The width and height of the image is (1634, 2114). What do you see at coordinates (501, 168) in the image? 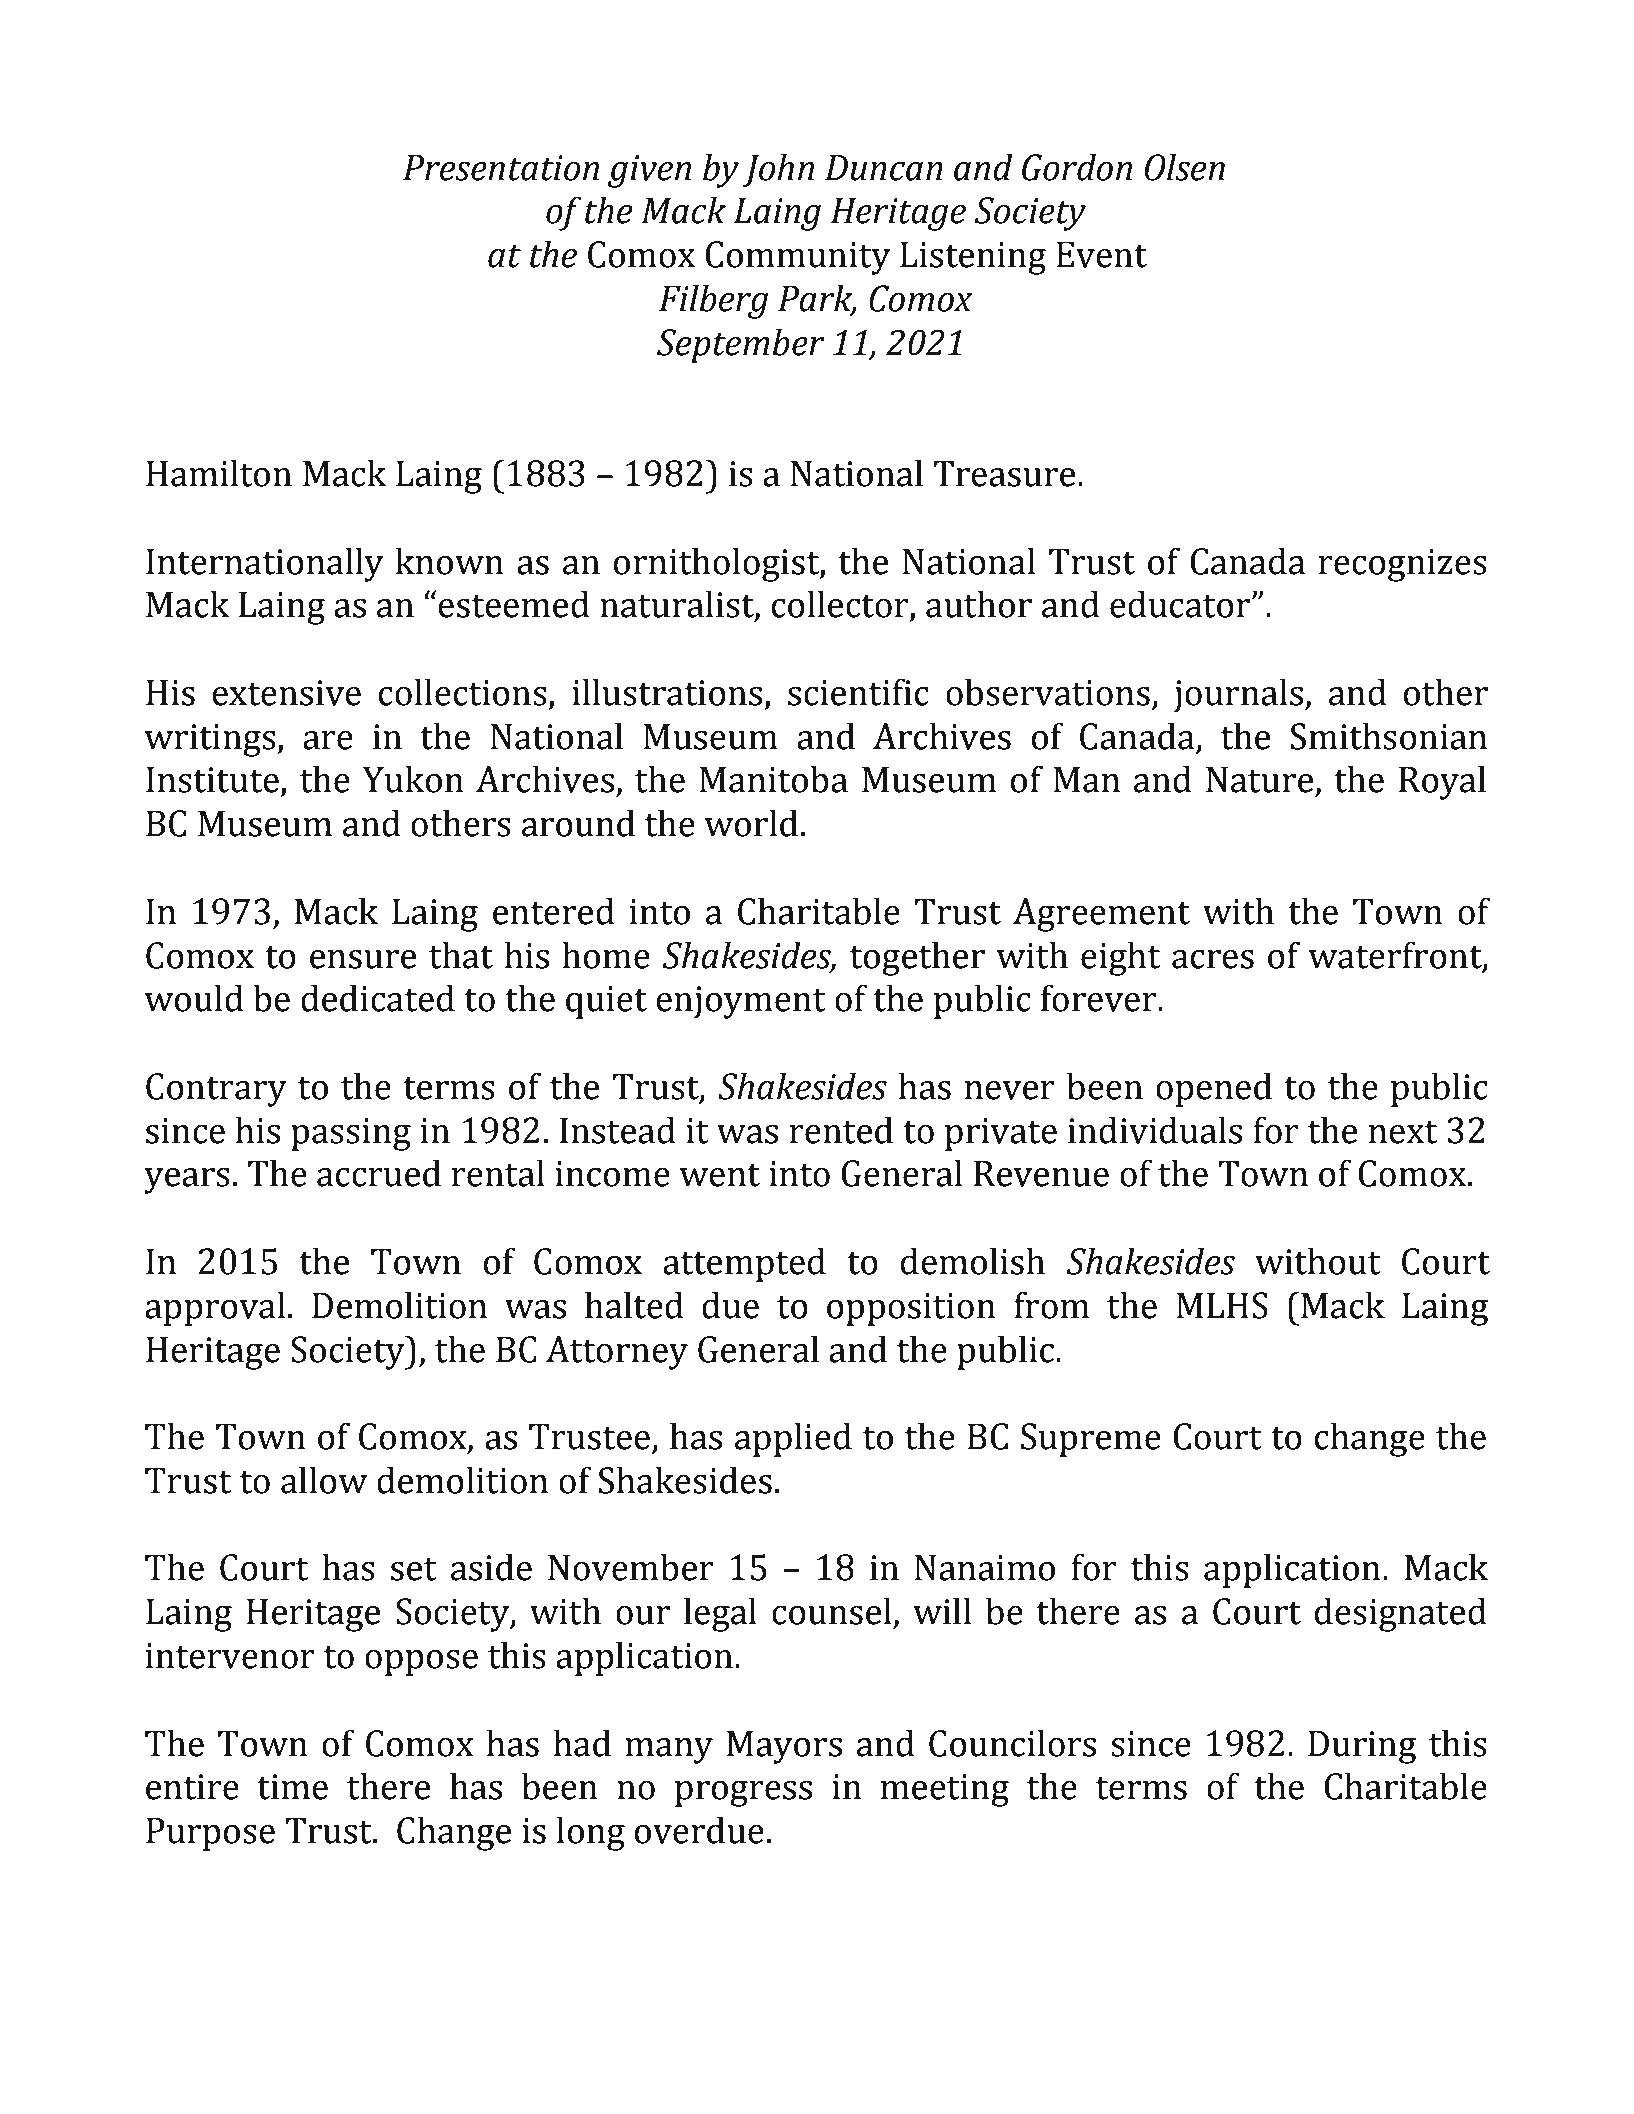
I see `Presentation` at bounding box center [501, 168].
